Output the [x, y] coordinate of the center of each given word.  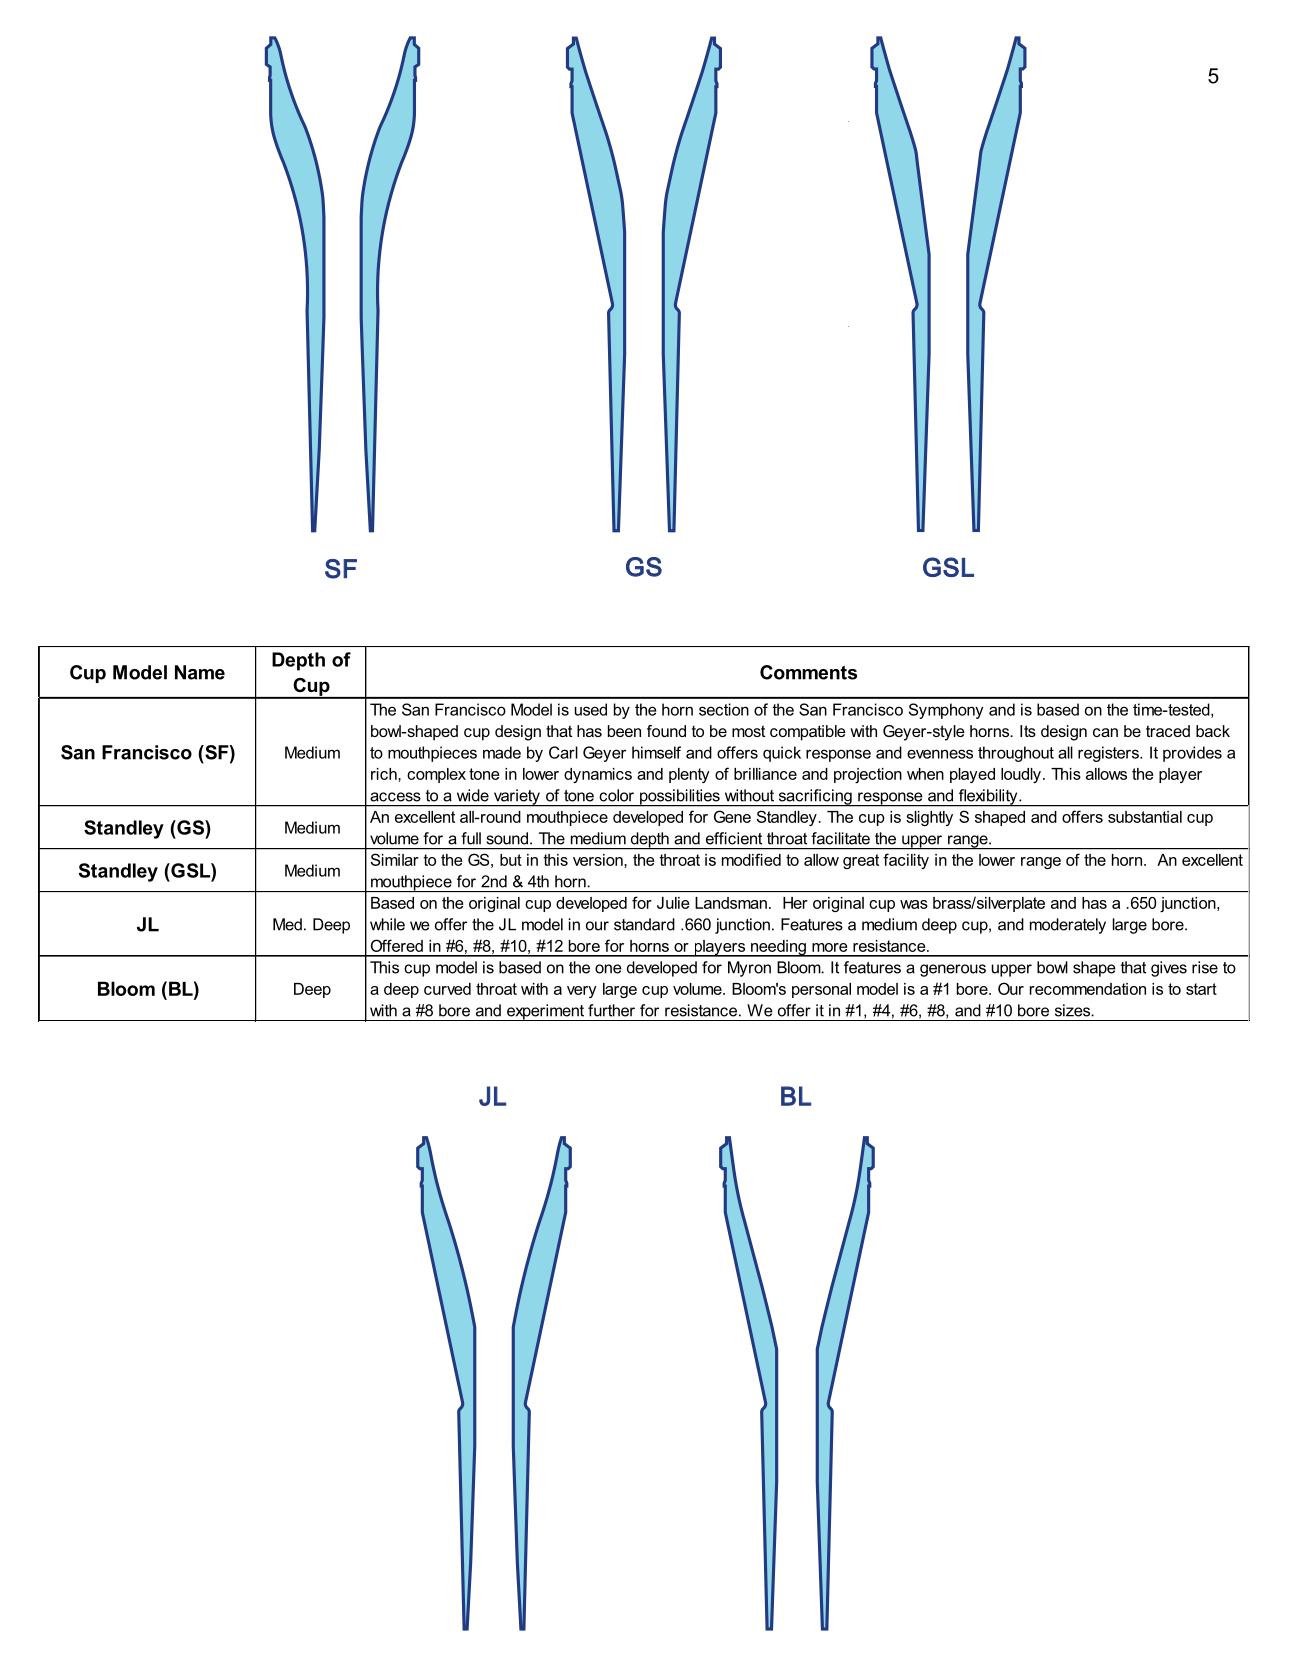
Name [200, 672]
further [611, 1010]
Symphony [946, 711]
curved [447, 989]
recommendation [1088, 989]
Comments [808, 672]
